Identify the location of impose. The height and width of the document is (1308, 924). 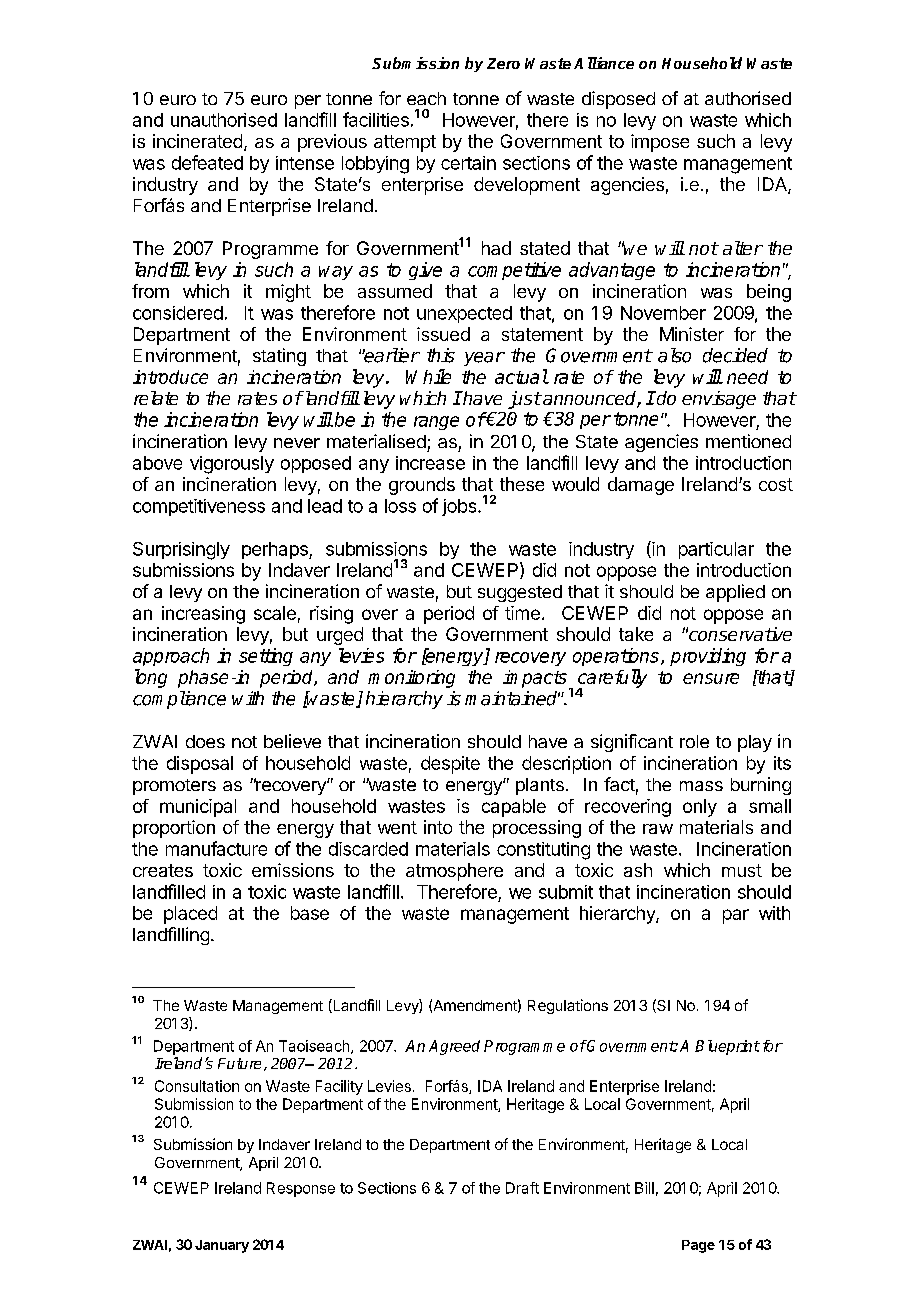
(660, 143).
